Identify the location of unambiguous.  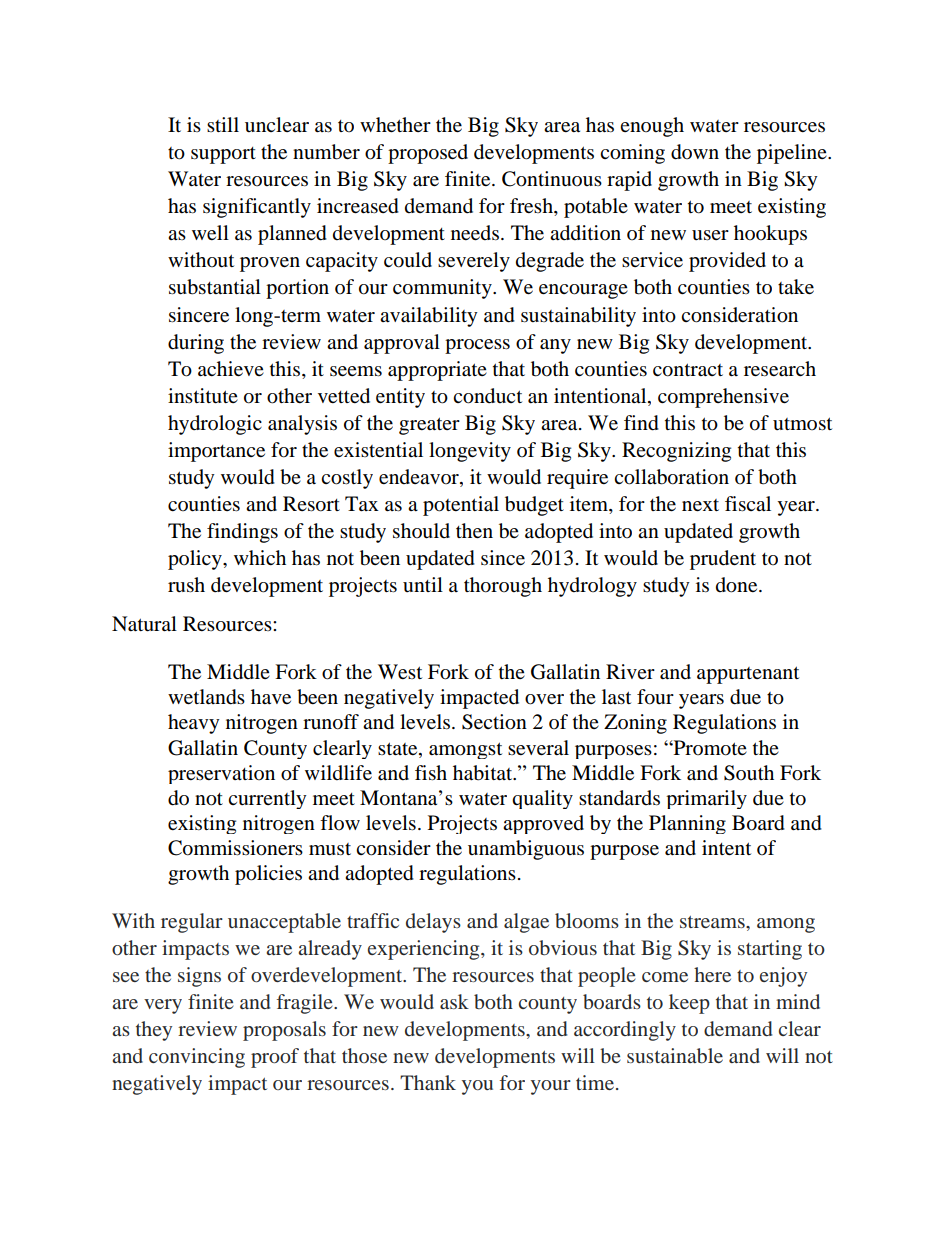
(526, 850).
